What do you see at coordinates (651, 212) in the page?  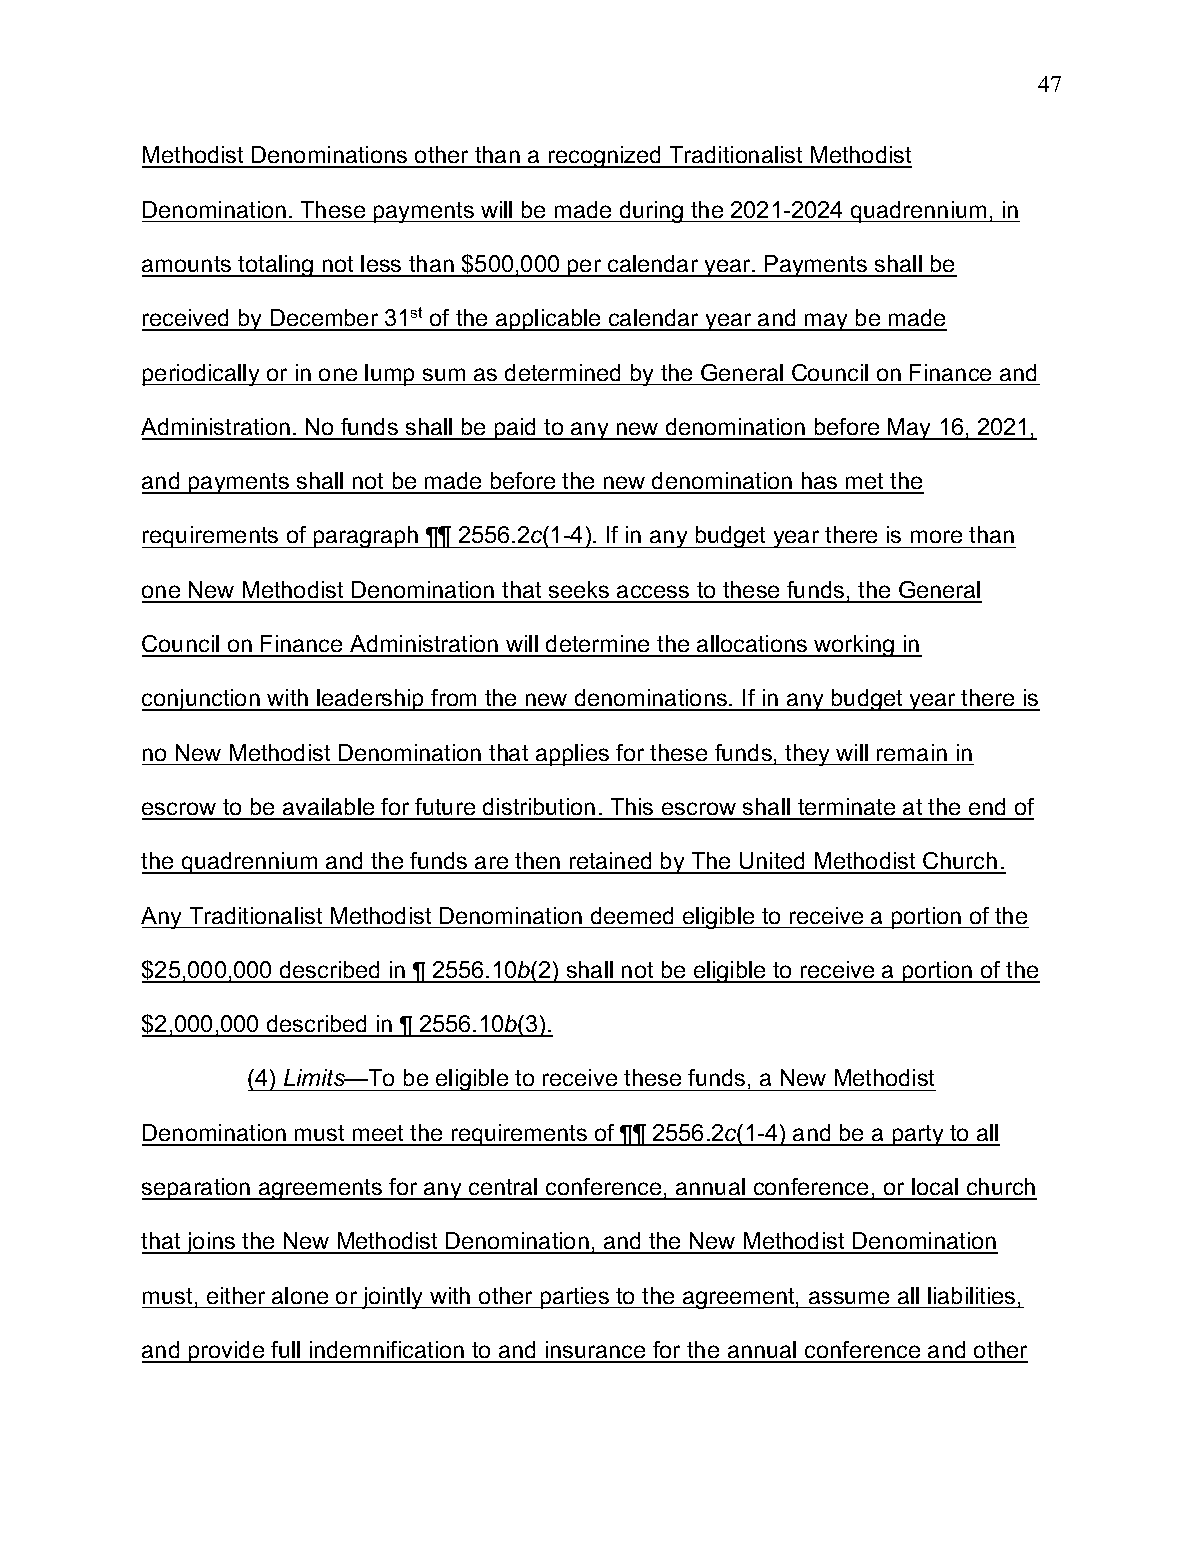 I see `during` at bounding box center [651, 212].
